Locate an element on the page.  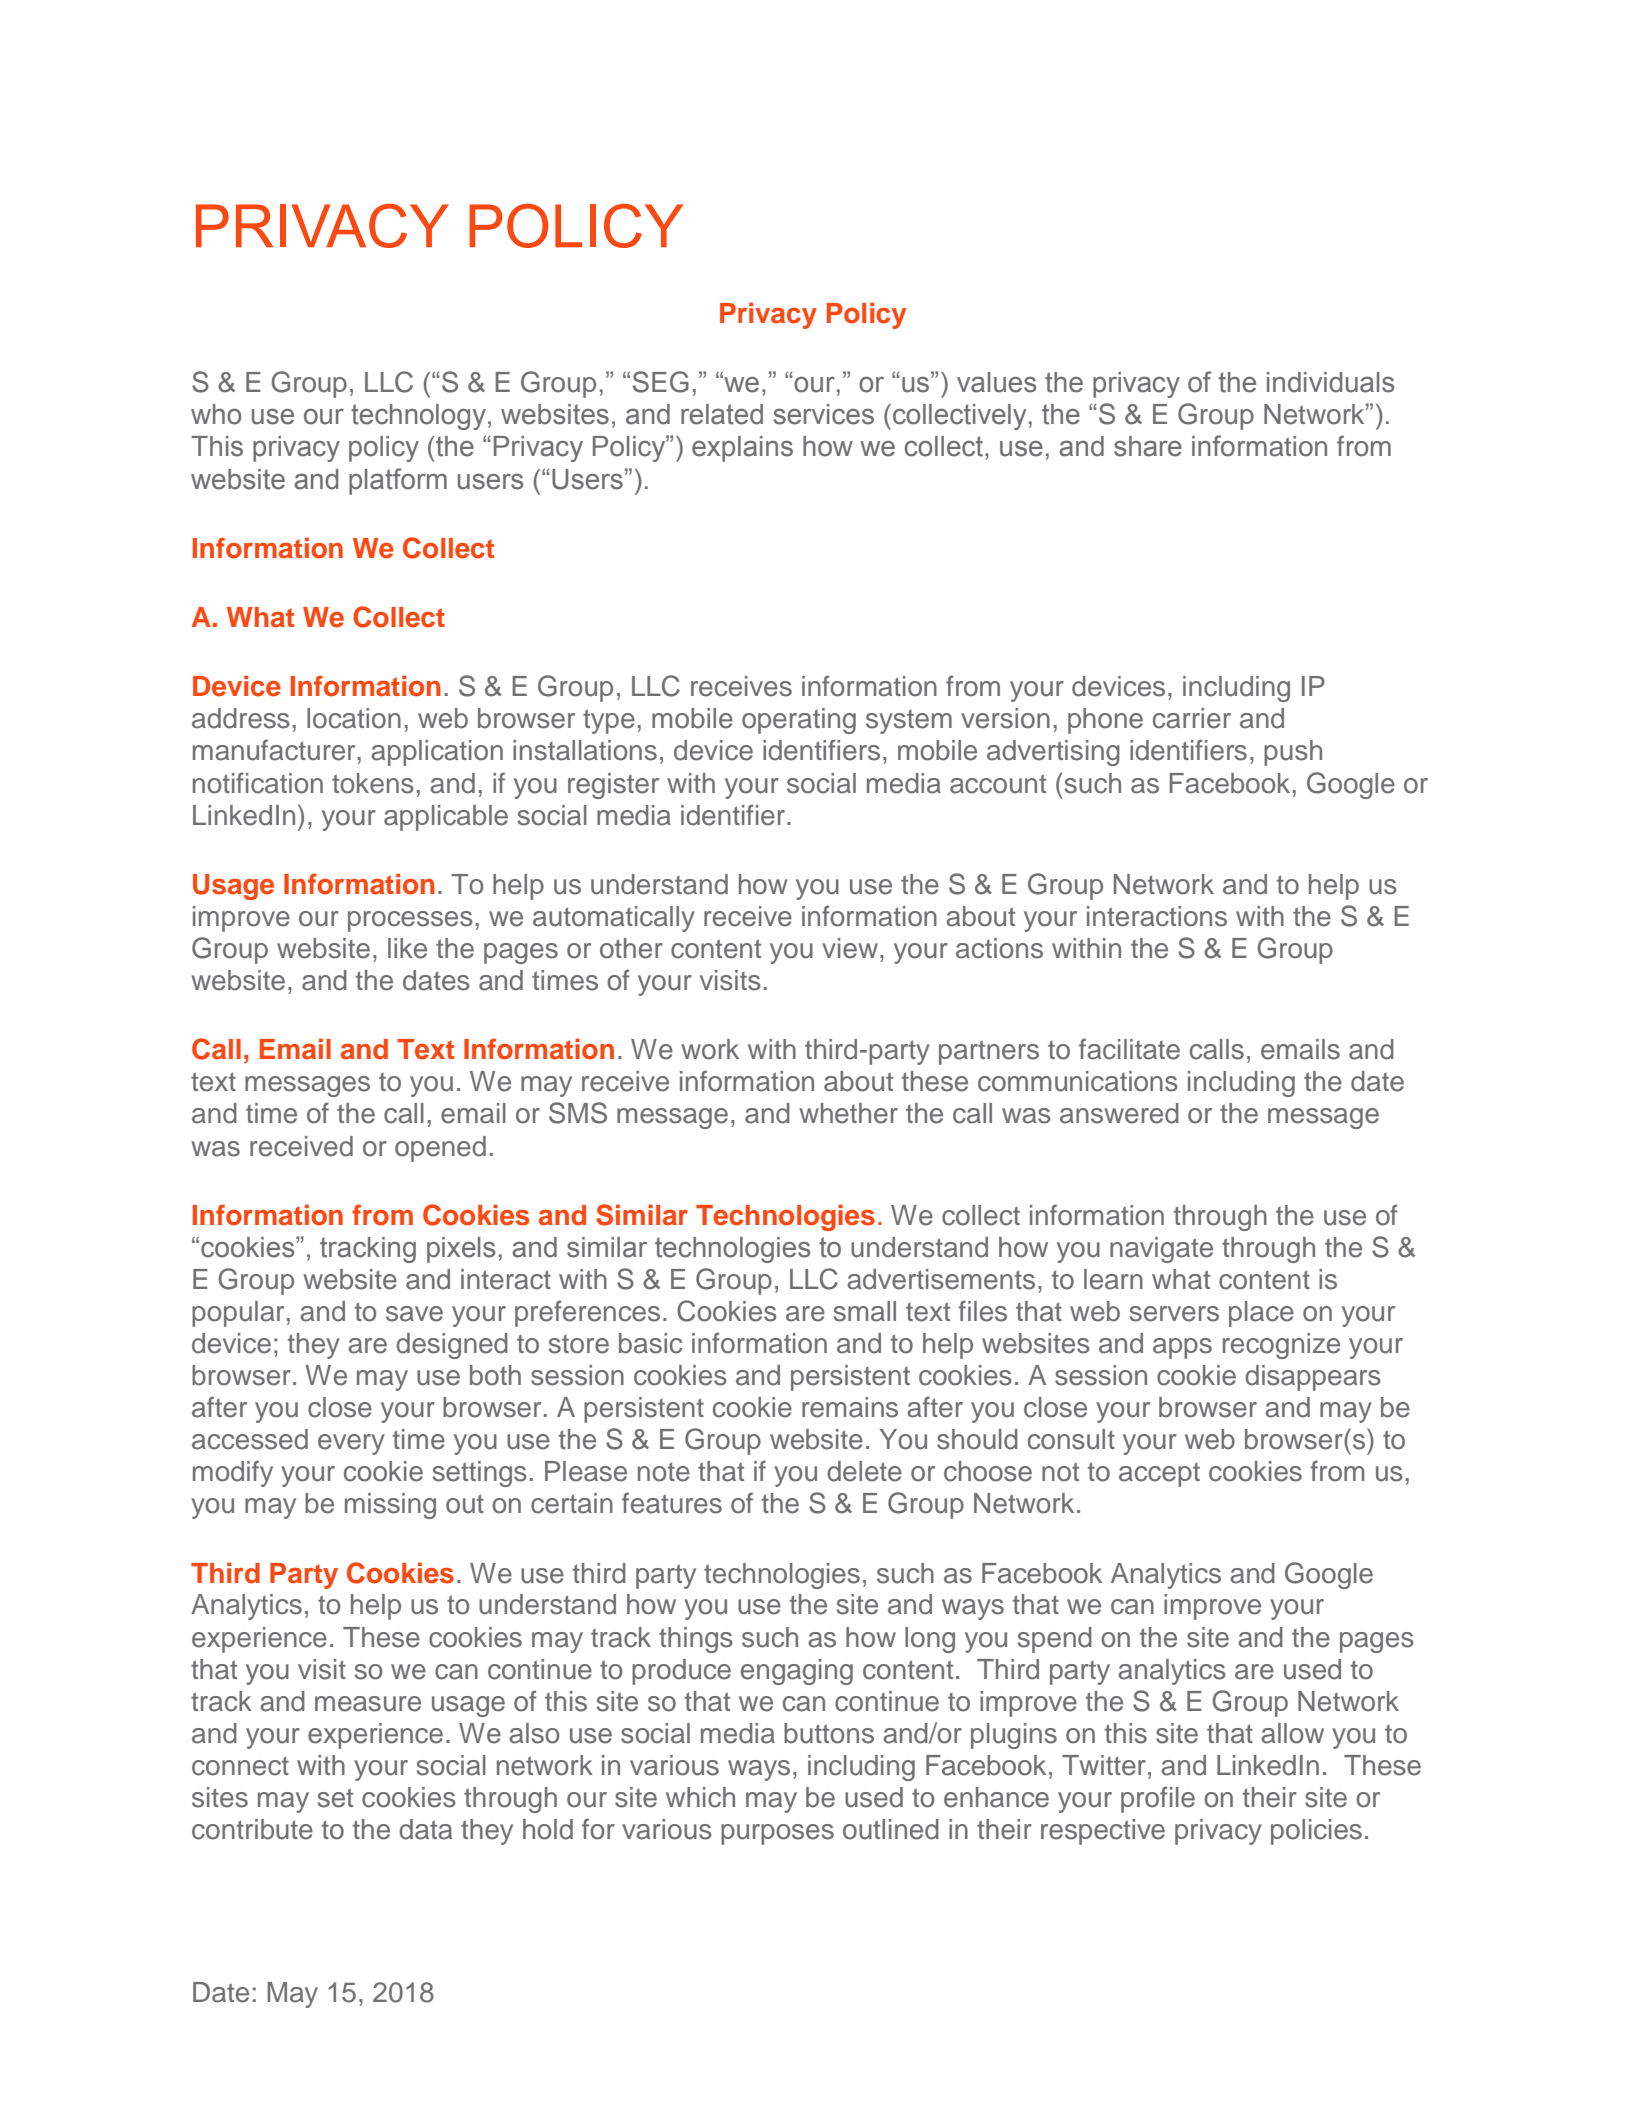
explains is located at coordinates (742, 449).
